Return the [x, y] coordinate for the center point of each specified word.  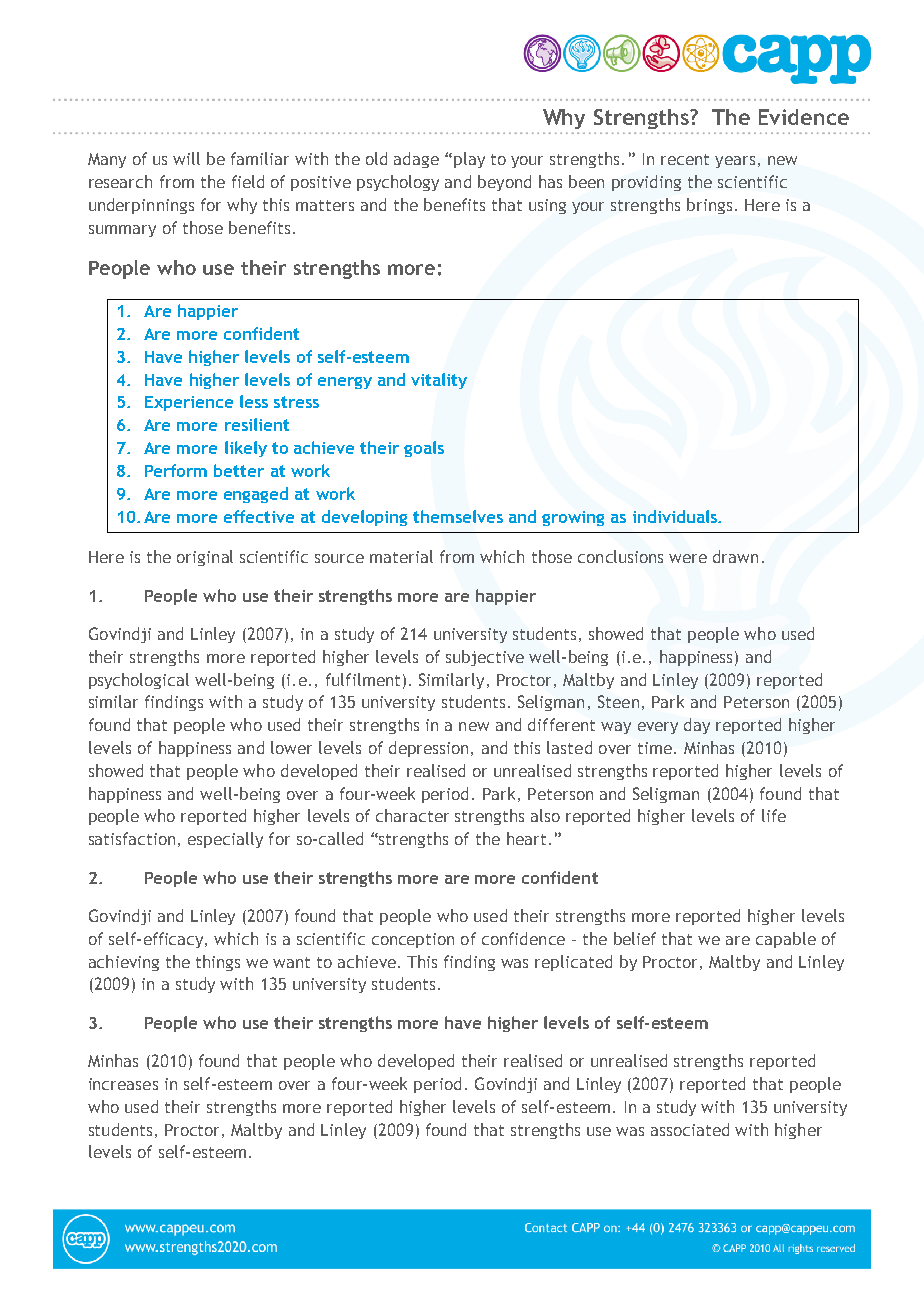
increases [123, 1084]
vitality [439, 381]
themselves [458, 516]
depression [428, 749]
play [469, 160]
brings [709, 206]
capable [786, 940]
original [205, 558]
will [186, 158]
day [697, 726]
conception [413, 940]
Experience [189, 403]
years [735, 162]
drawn [735, 556]
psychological [139, 681]
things [218, 963]
